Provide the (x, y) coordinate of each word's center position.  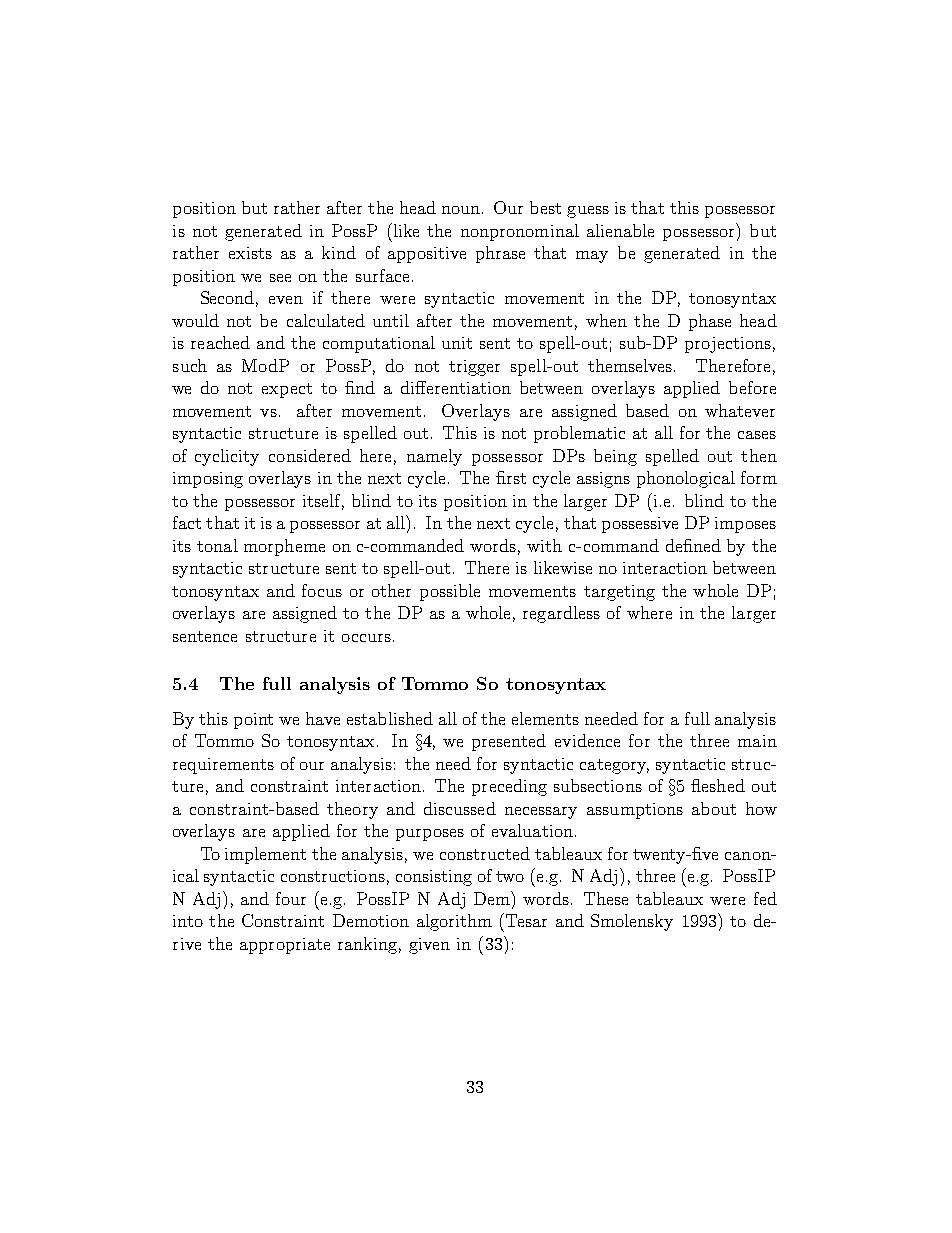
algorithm (454, 922)
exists (250, 253)
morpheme (284, 547)
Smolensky (632, 922)
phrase (500, 254)
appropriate (285, 946)
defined (693, 545)
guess (588, 212)
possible (450, 592)
